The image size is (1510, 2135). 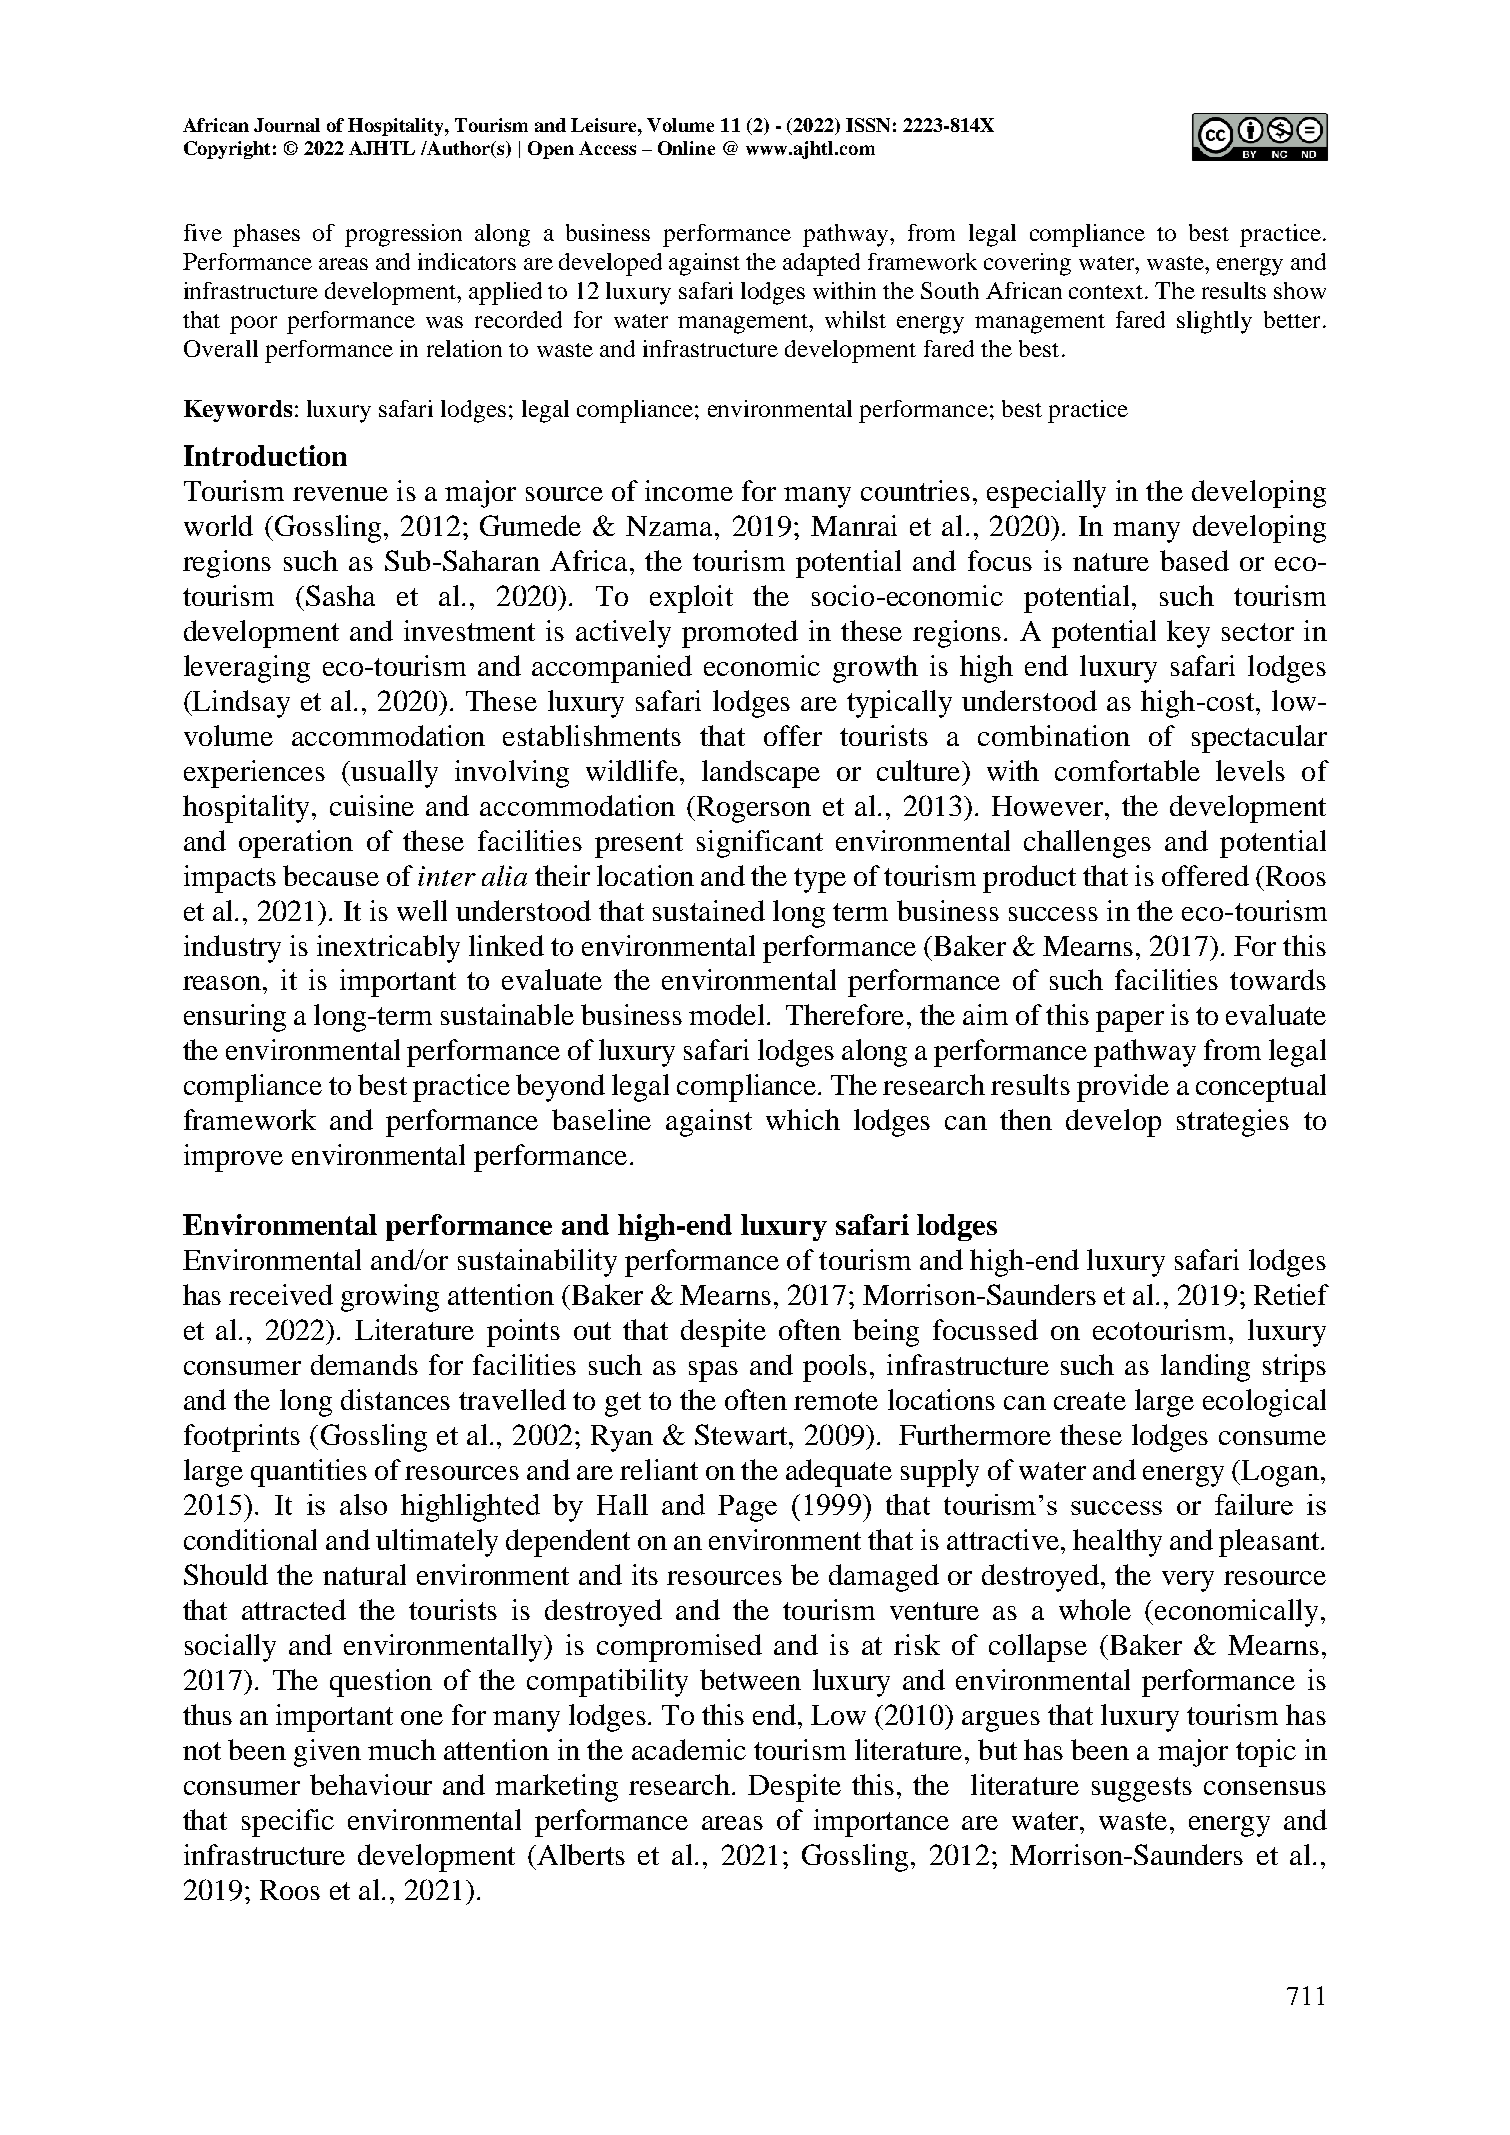 I want to click on landing, so click(x=1205, y=1368).
